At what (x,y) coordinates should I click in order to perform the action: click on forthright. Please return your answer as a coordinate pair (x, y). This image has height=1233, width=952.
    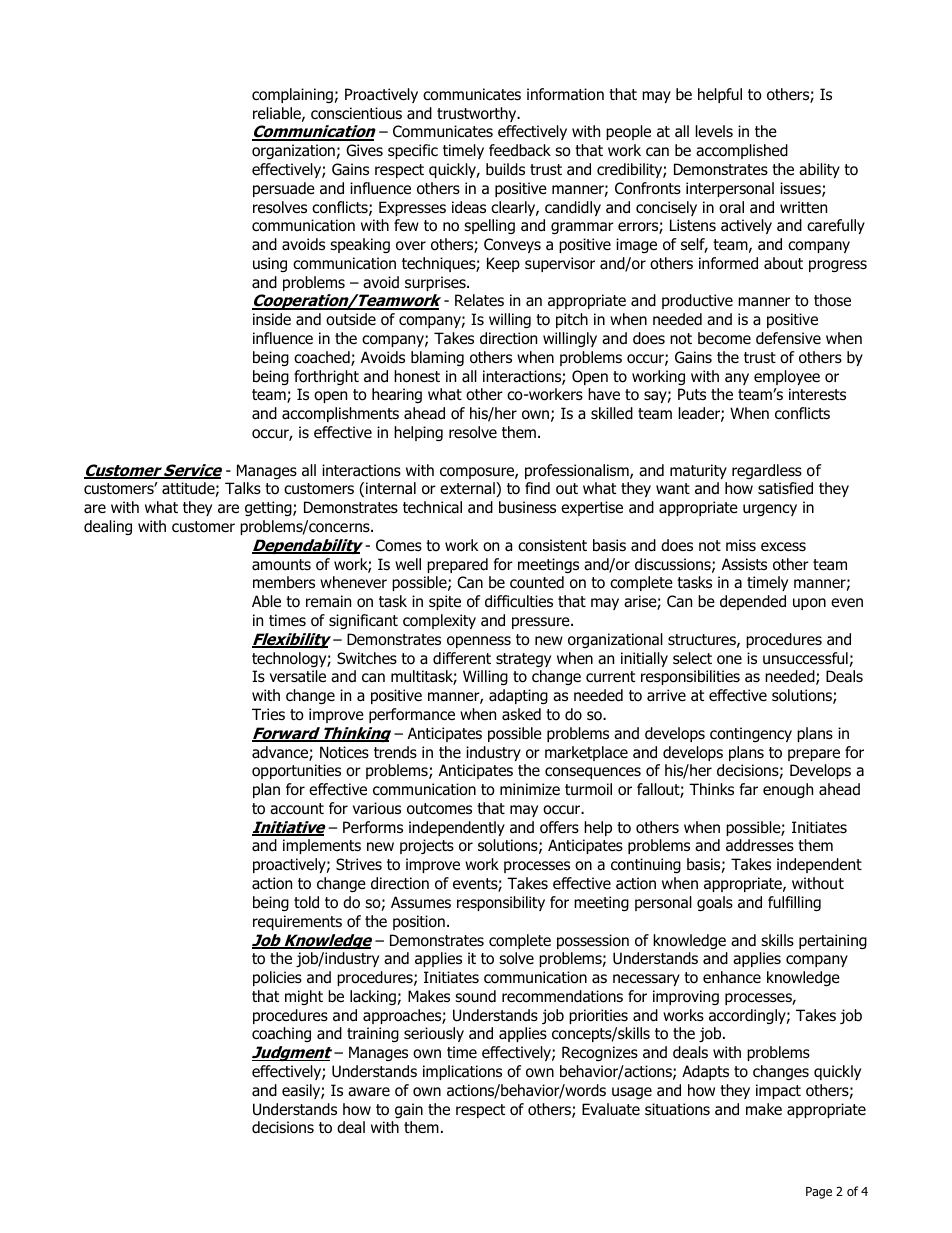
    Looking at the image, I should click on (326, 377).
